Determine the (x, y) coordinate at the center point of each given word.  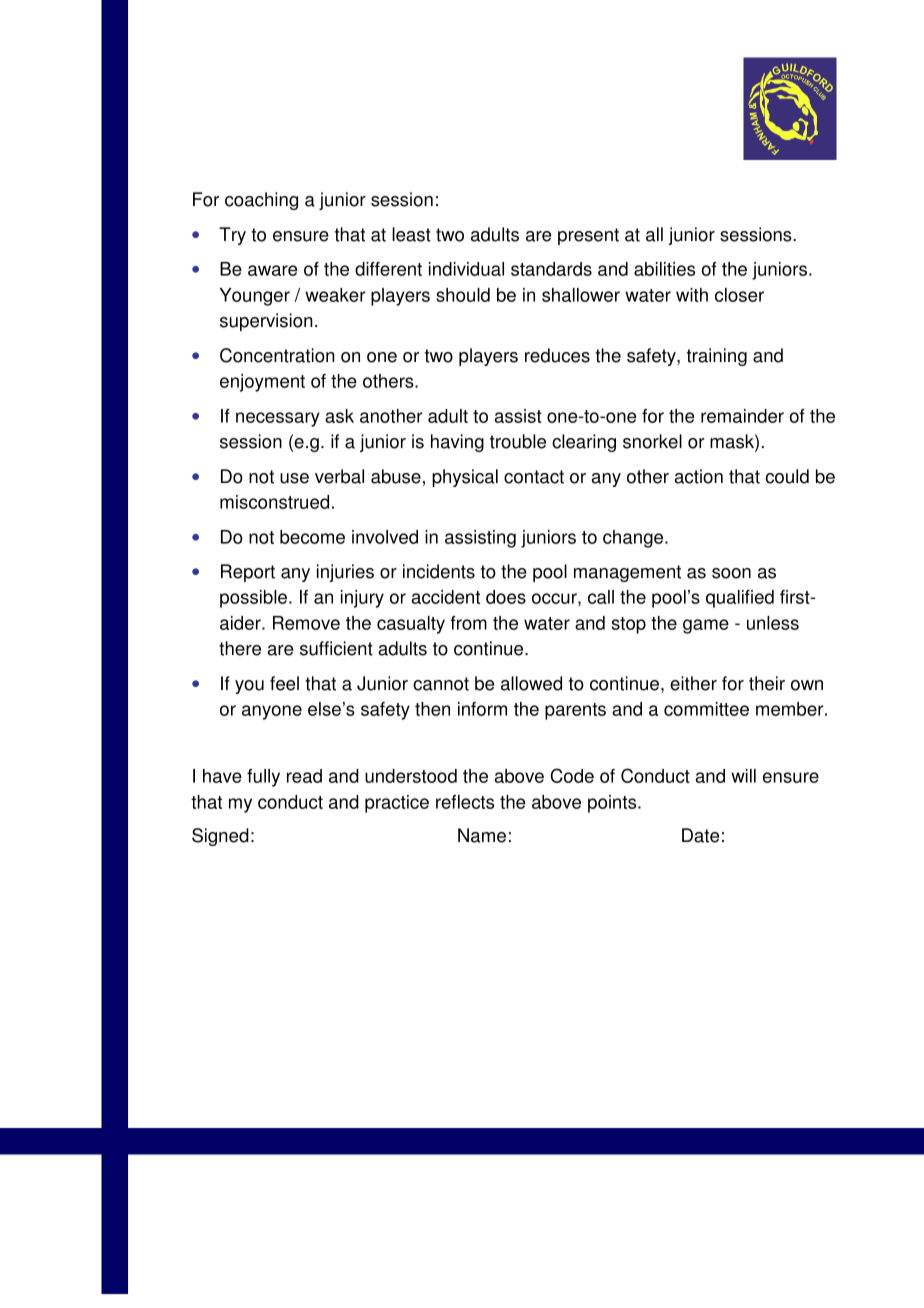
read (304, 776)
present (588, 236)
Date (700, 835)
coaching (261, 201)
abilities (664, 269)
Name (482, 835)
